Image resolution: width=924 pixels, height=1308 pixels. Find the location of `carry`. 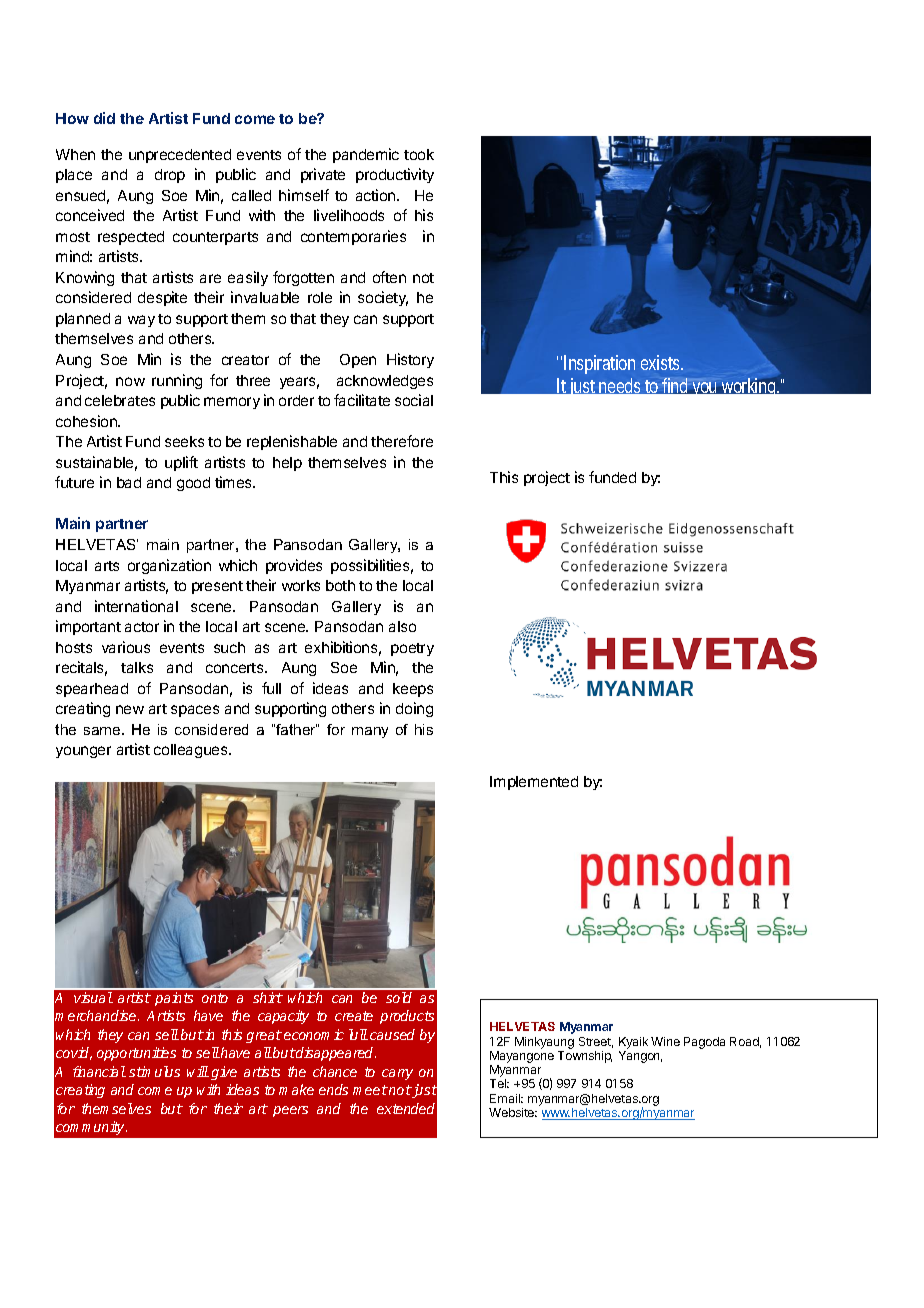

carry is located at coordinates (397, 1074).
